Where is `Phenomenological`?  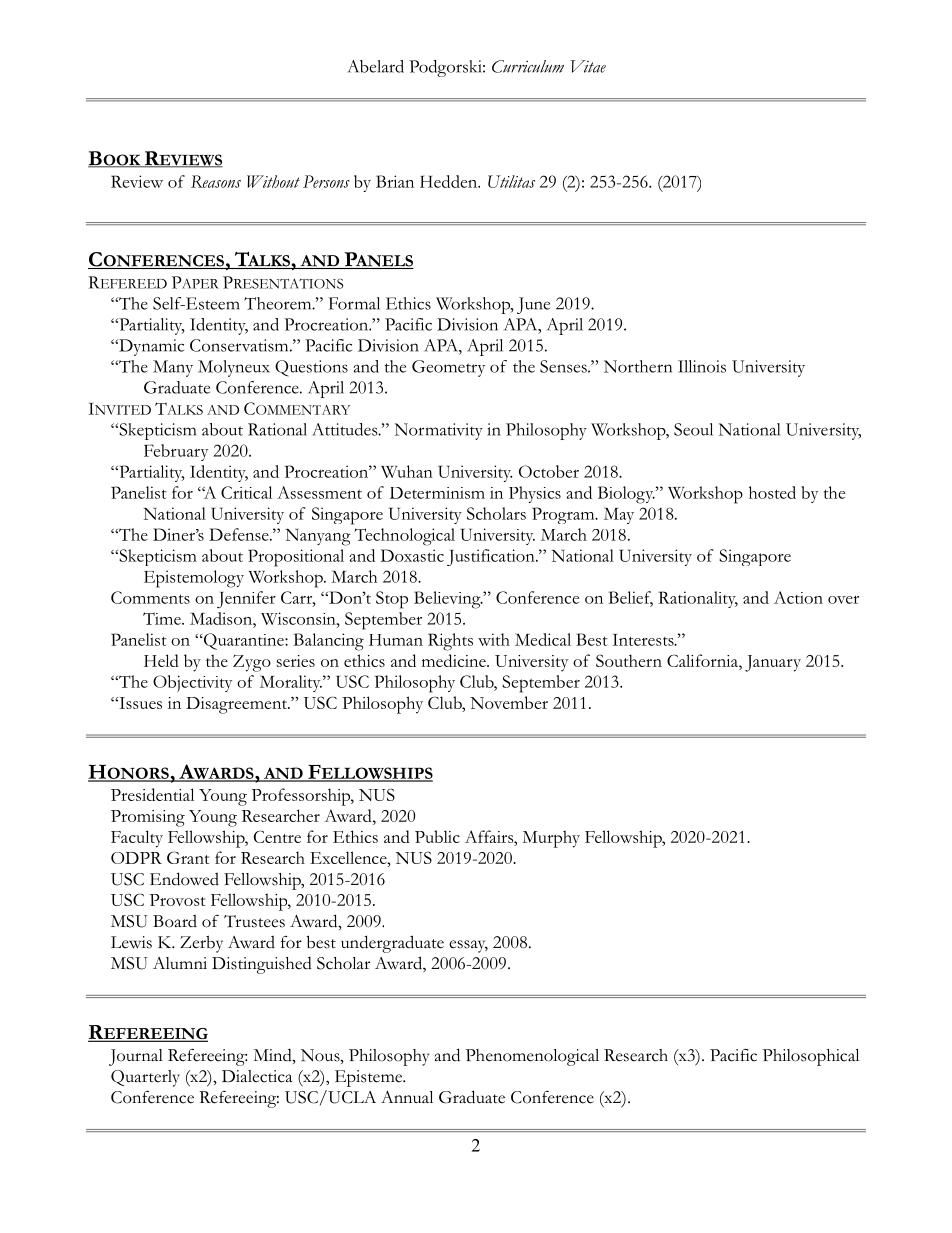
Phenomenological is located at coordinates (532, 1057).
